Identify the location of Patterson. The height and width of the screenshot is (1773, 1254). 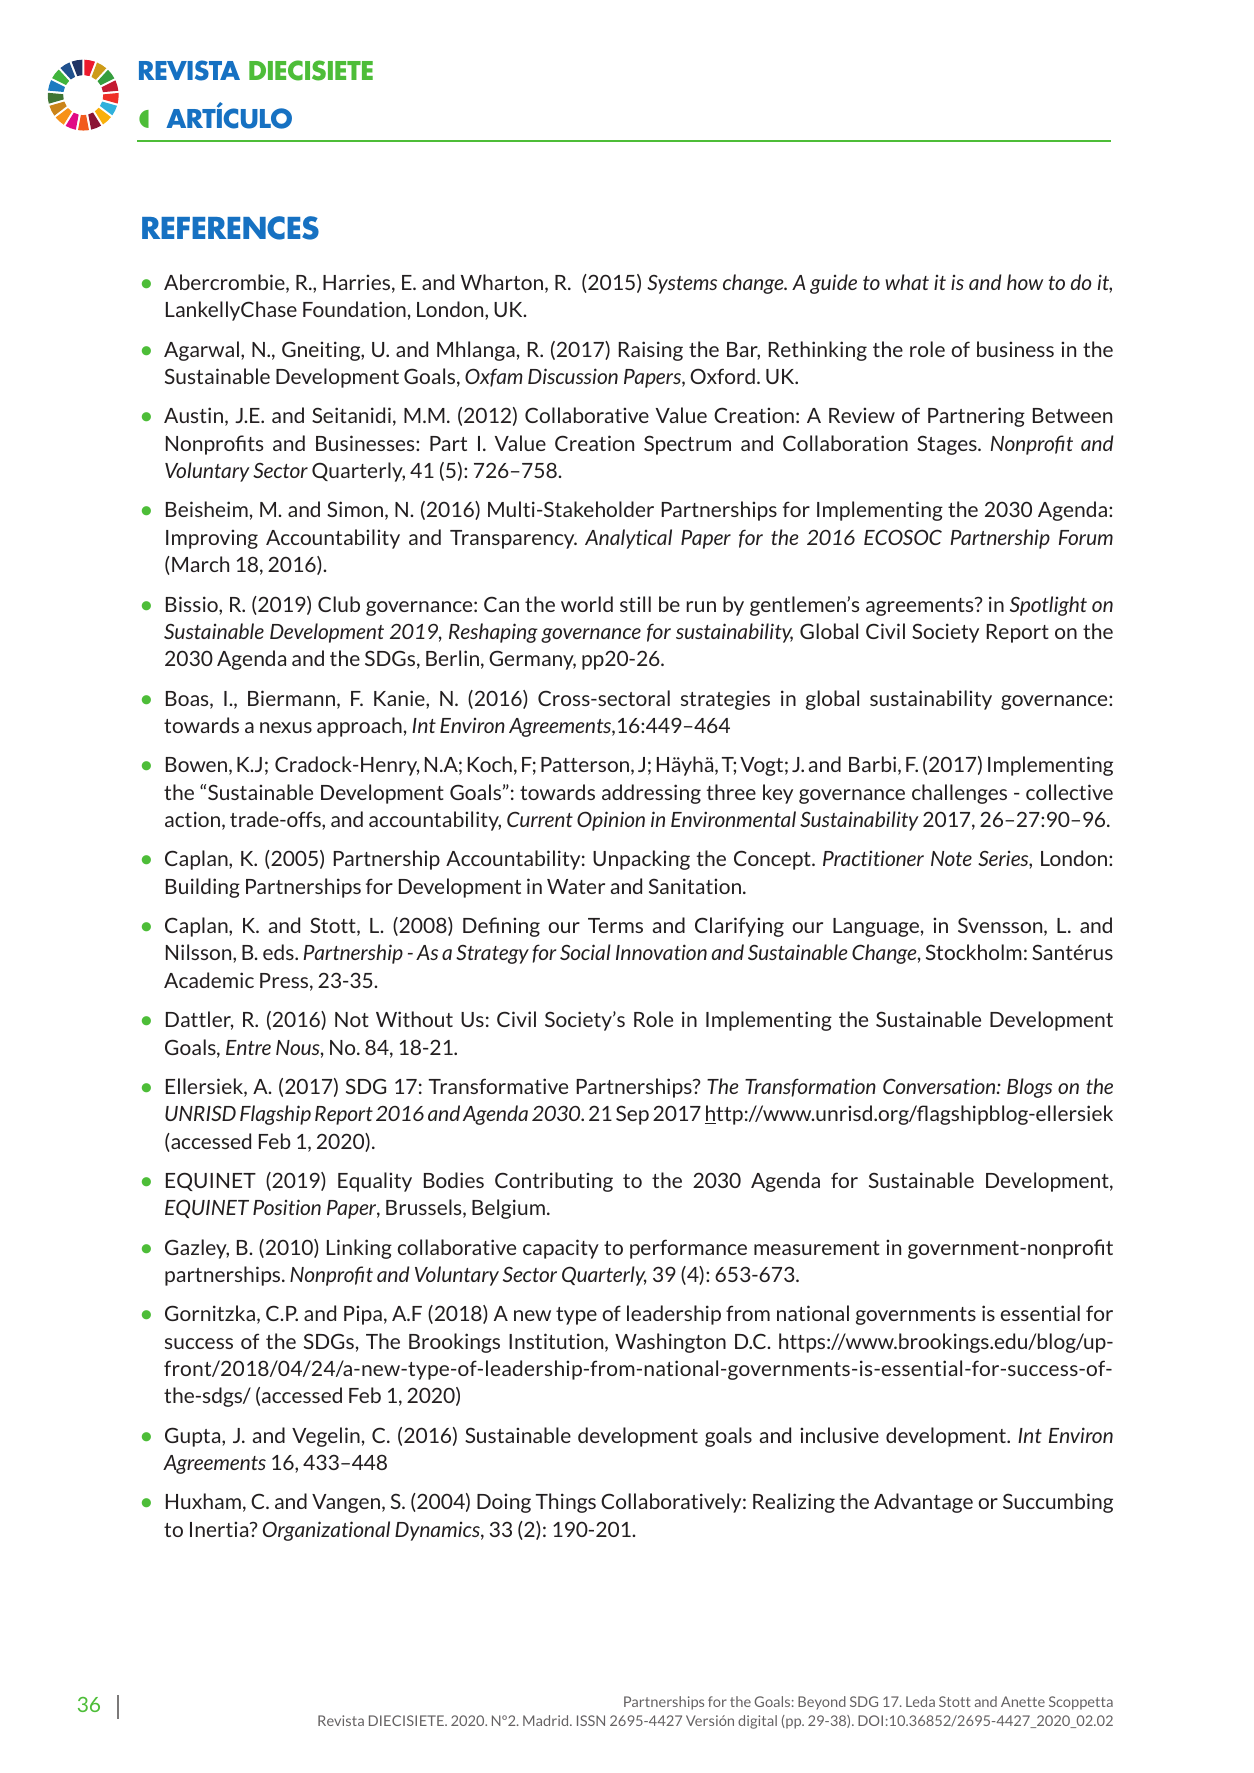
(586, 766).
